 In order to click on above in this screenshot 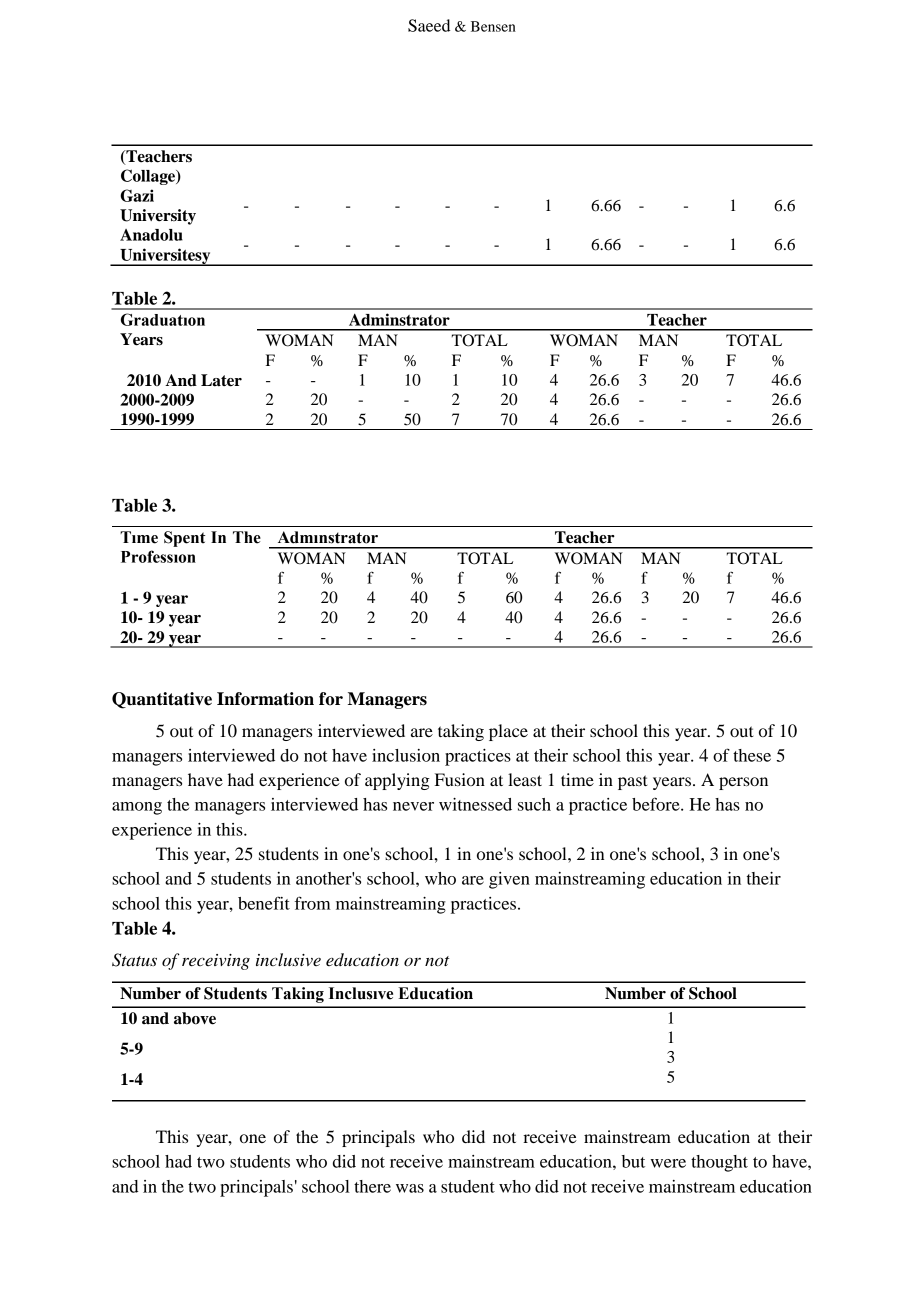, I will do `click(195, 1018)`.
